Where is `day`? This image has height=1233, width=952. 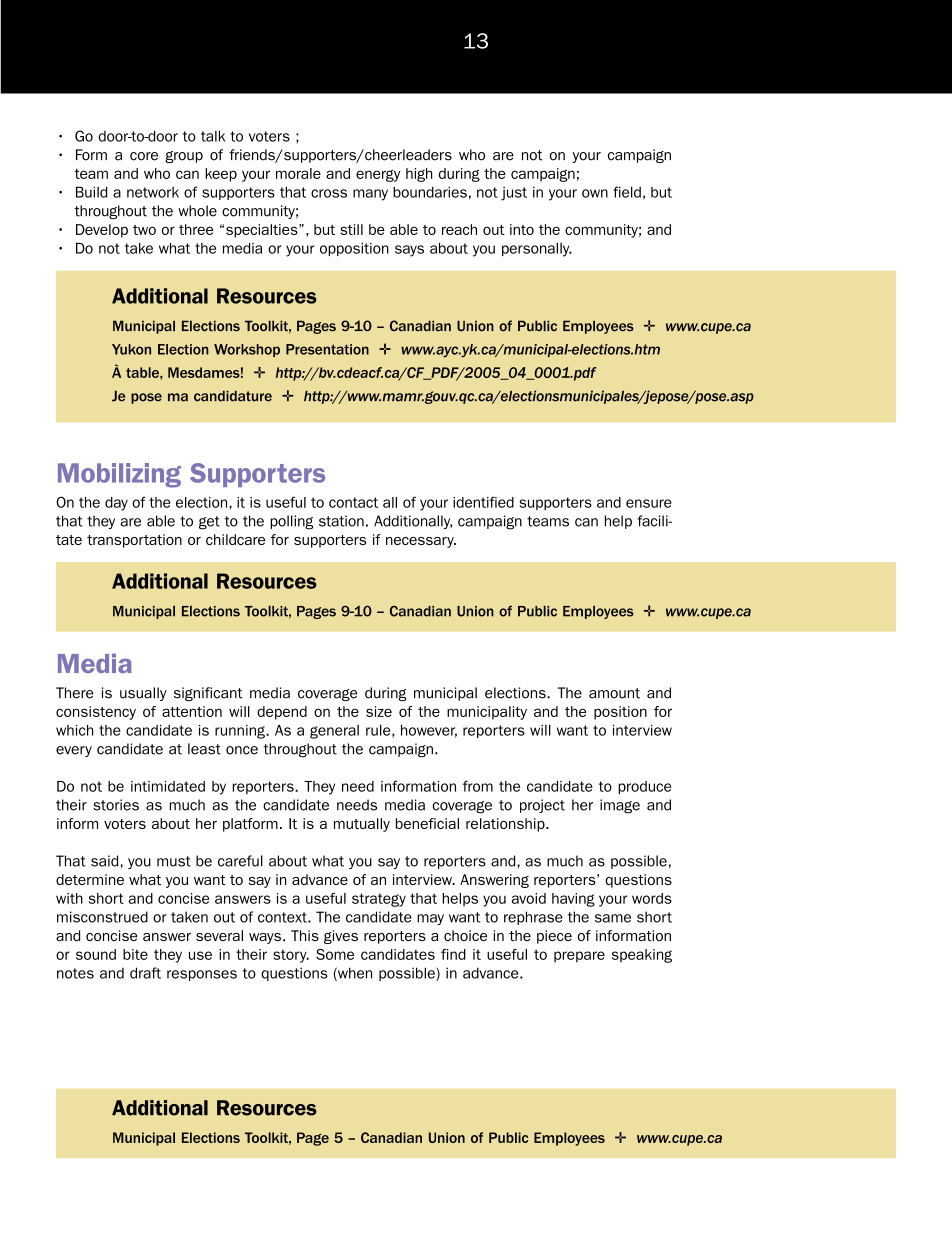
day is located at coordinates (116, 504).
